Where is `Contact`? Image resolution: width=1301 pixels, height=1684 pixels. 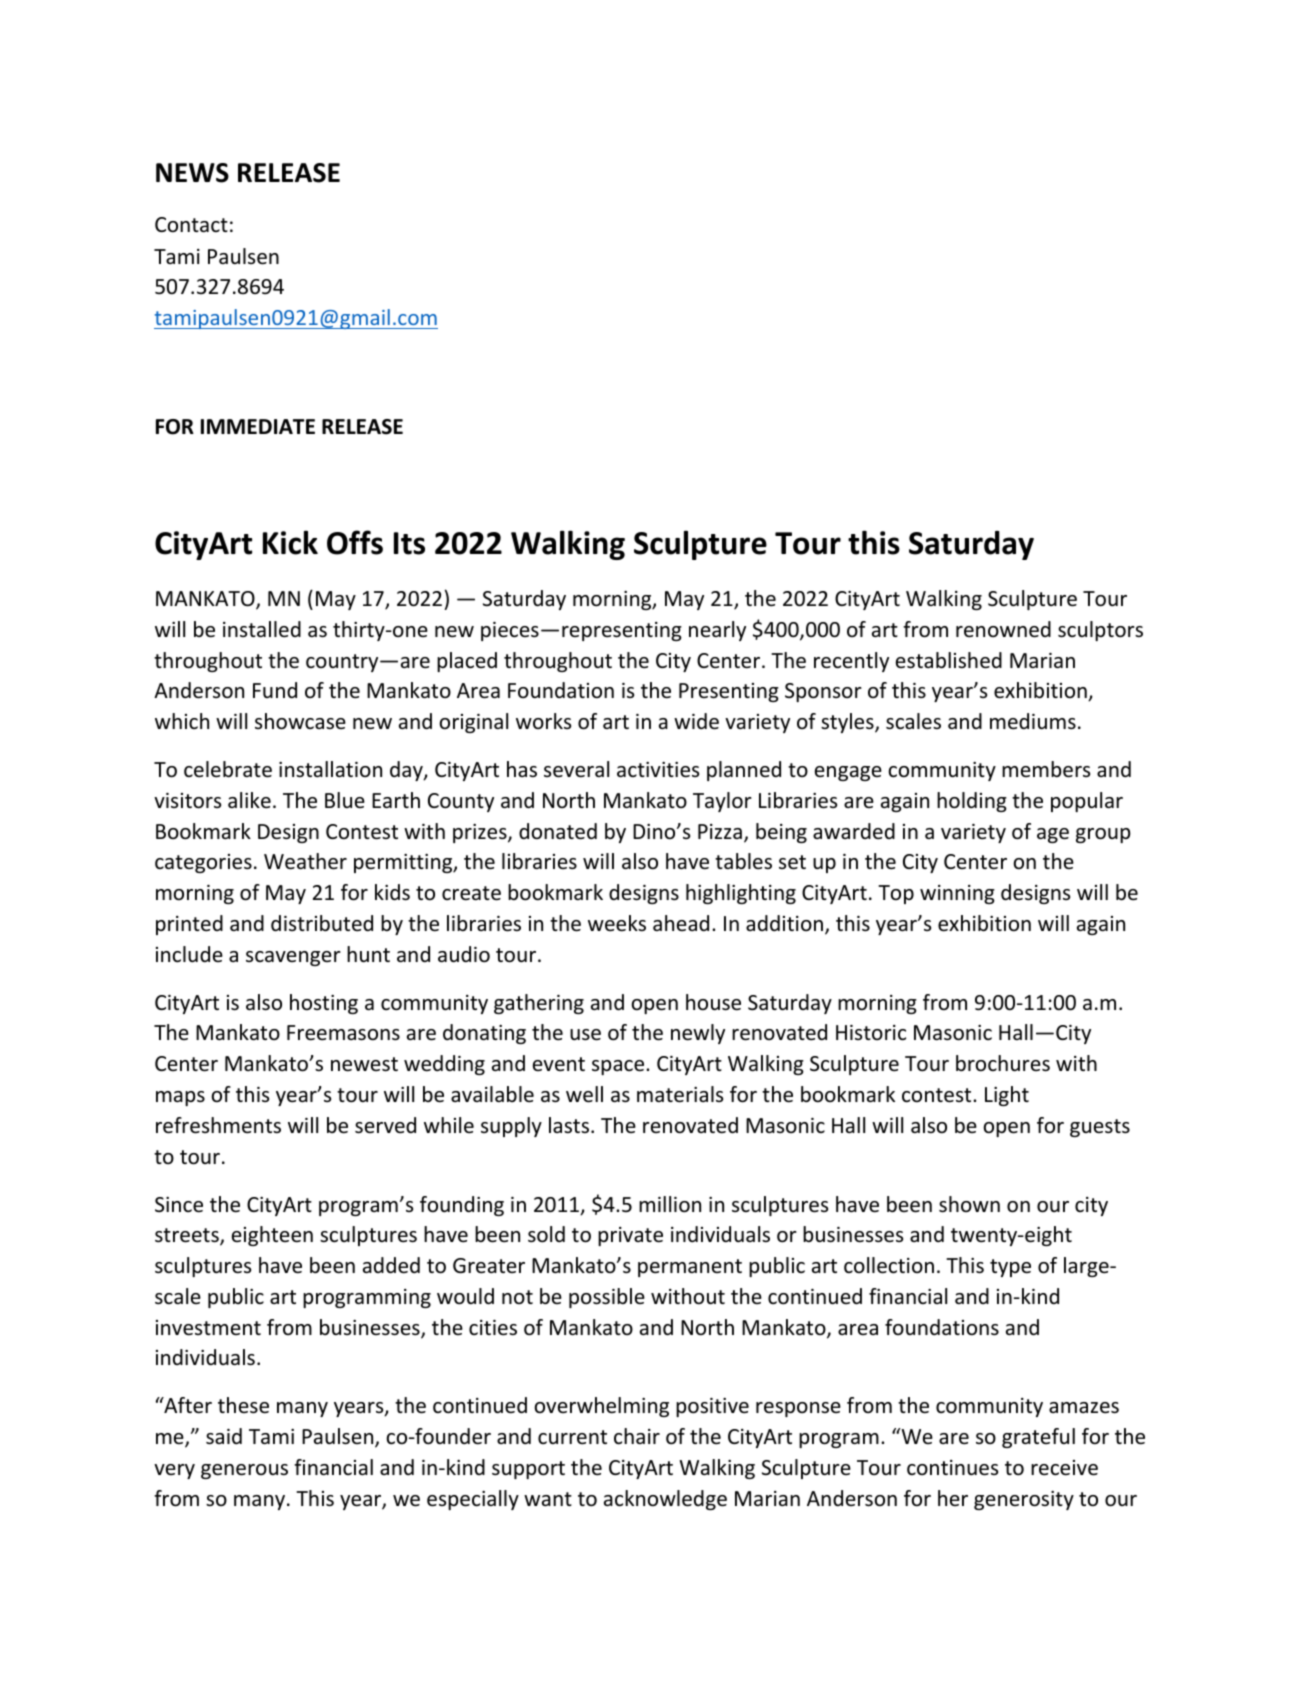 Contact is located at coordinates (191, 225).
